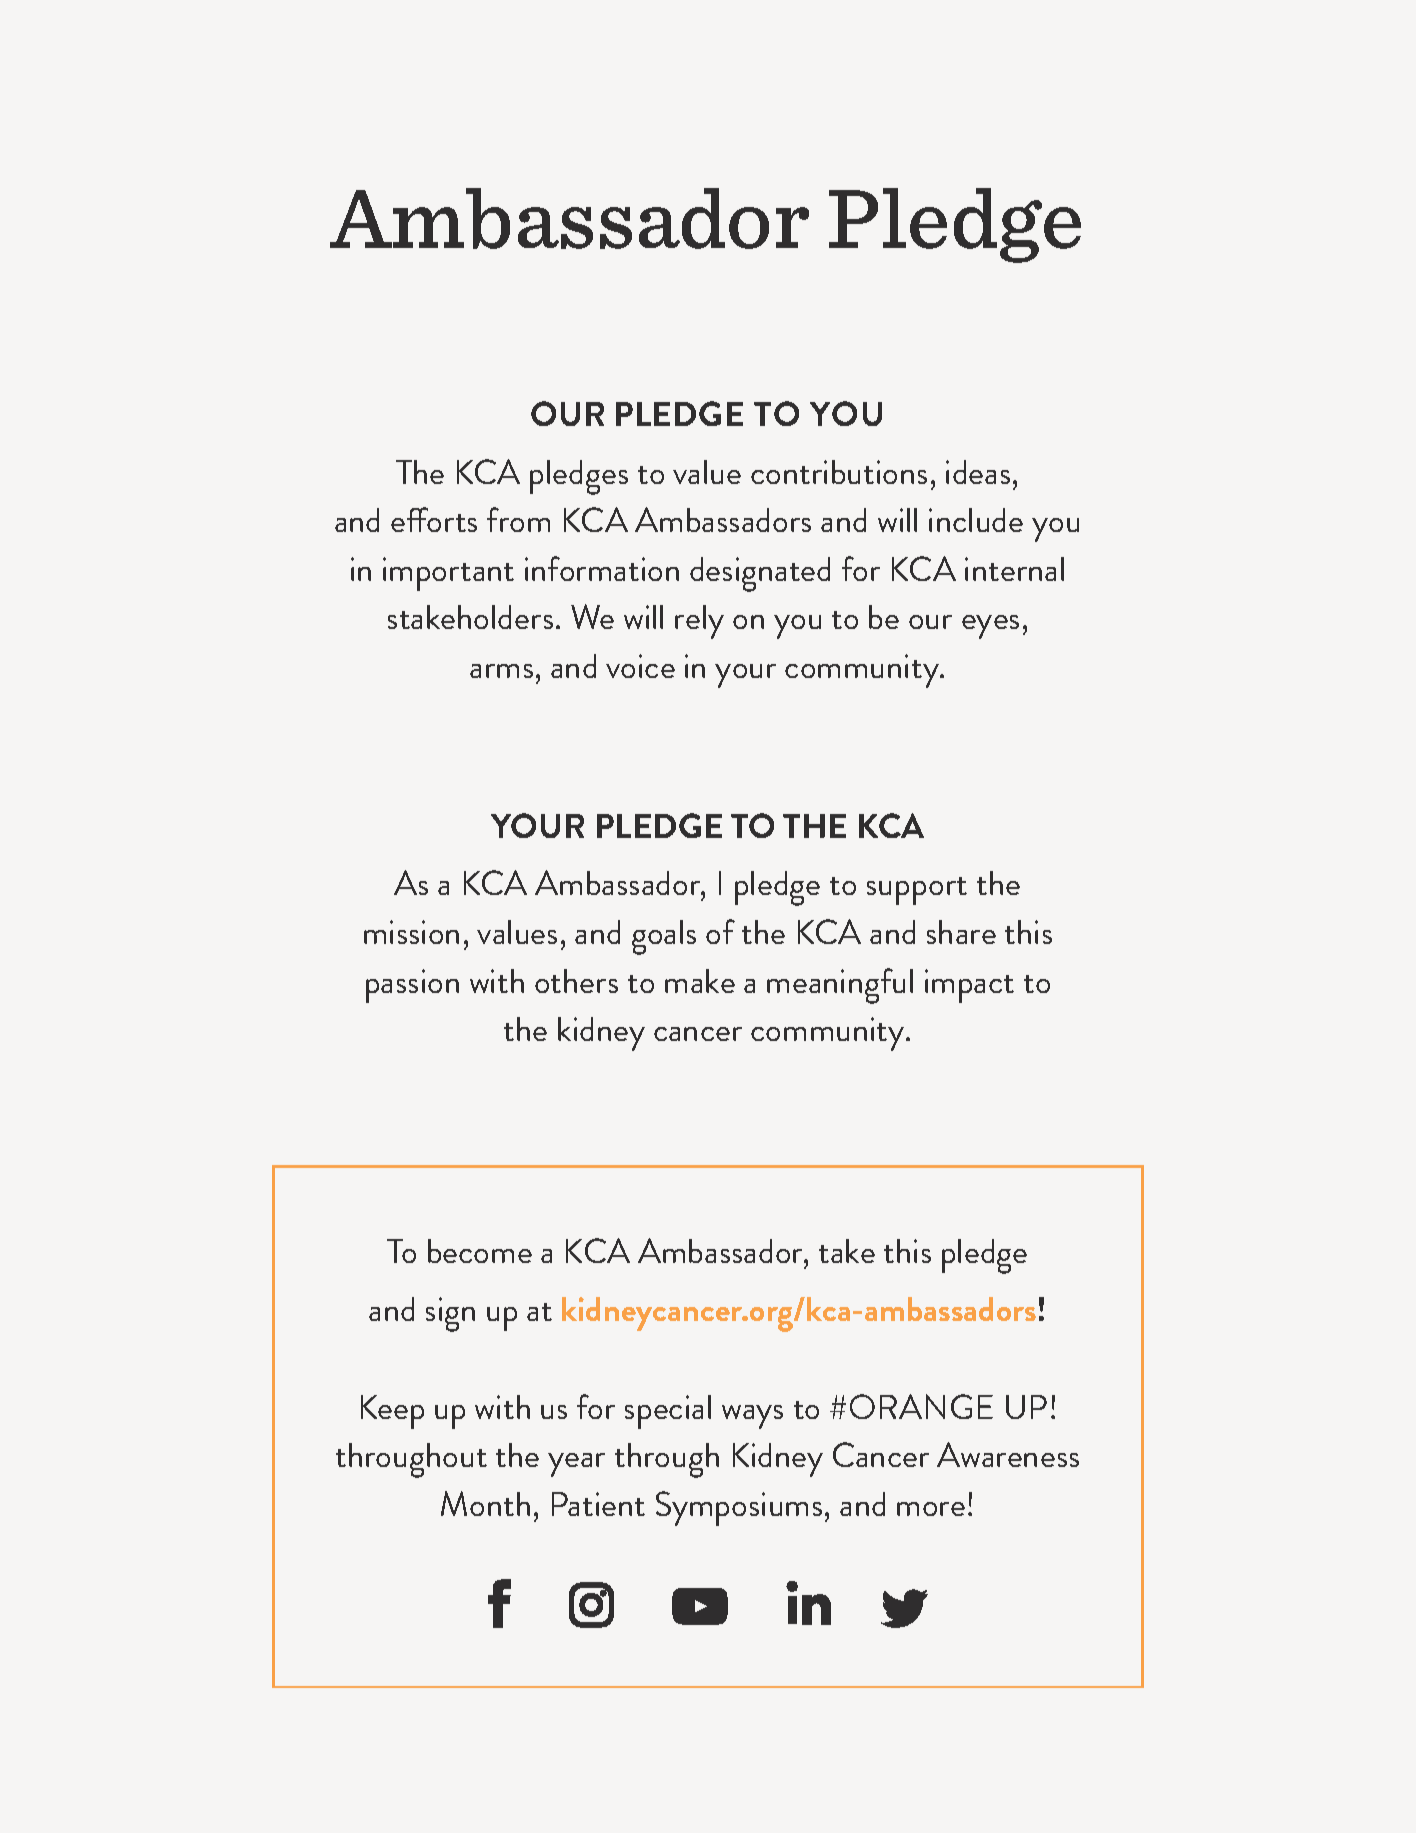 The image size is (1416, 1833). I want to click on arms, so click(501, 671).
